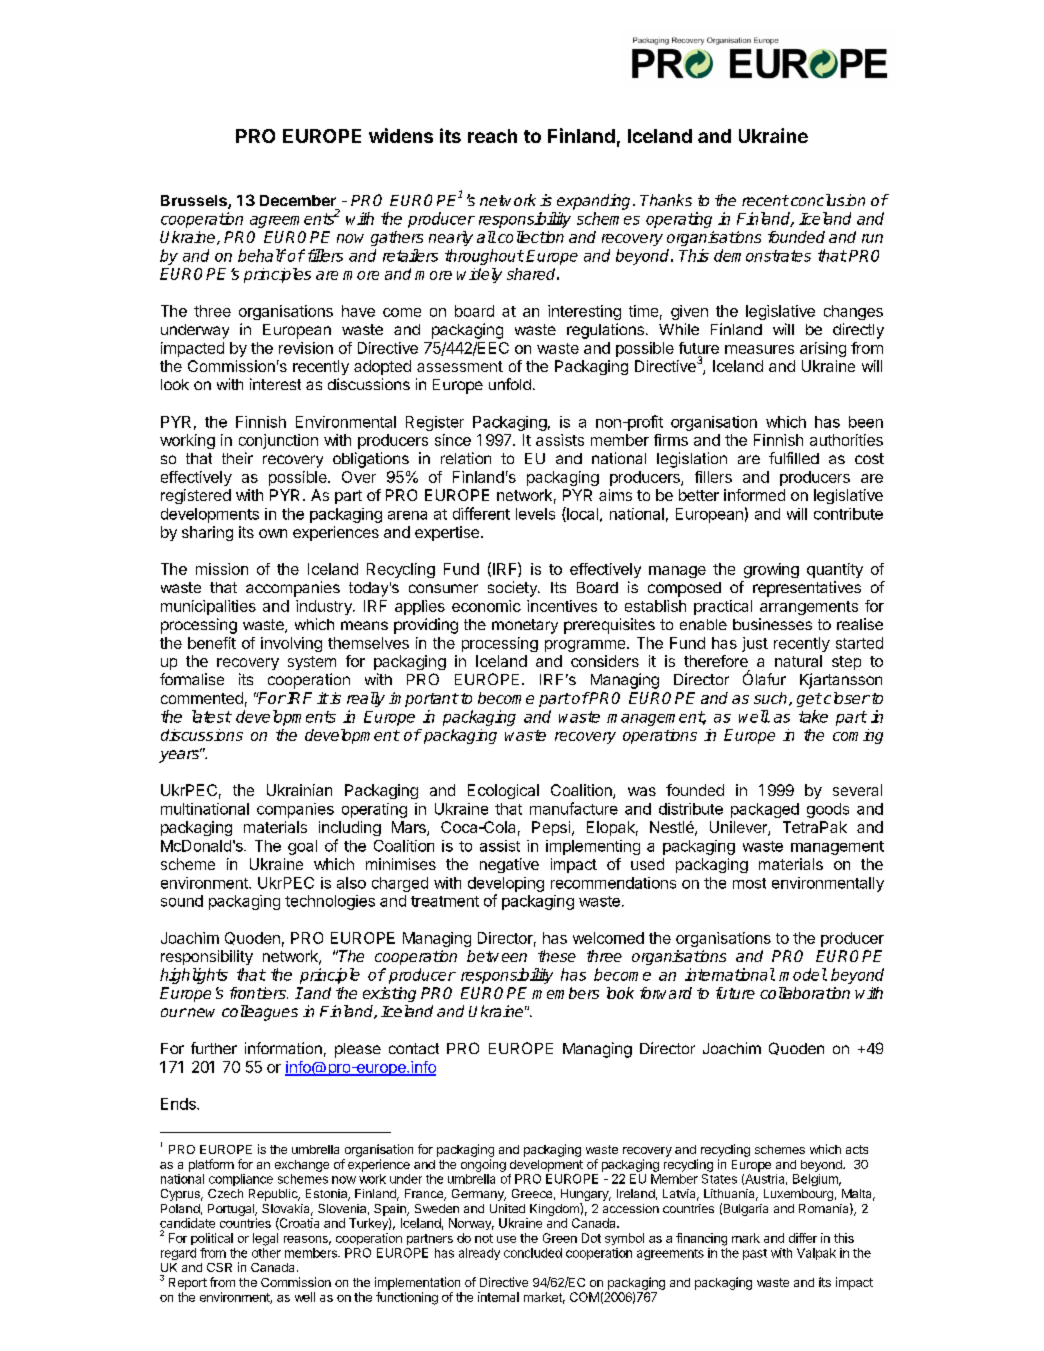  What do you see at coordinates (492, 136) in the screenshot?
I see `reach` at bounding box center [492, 136].
